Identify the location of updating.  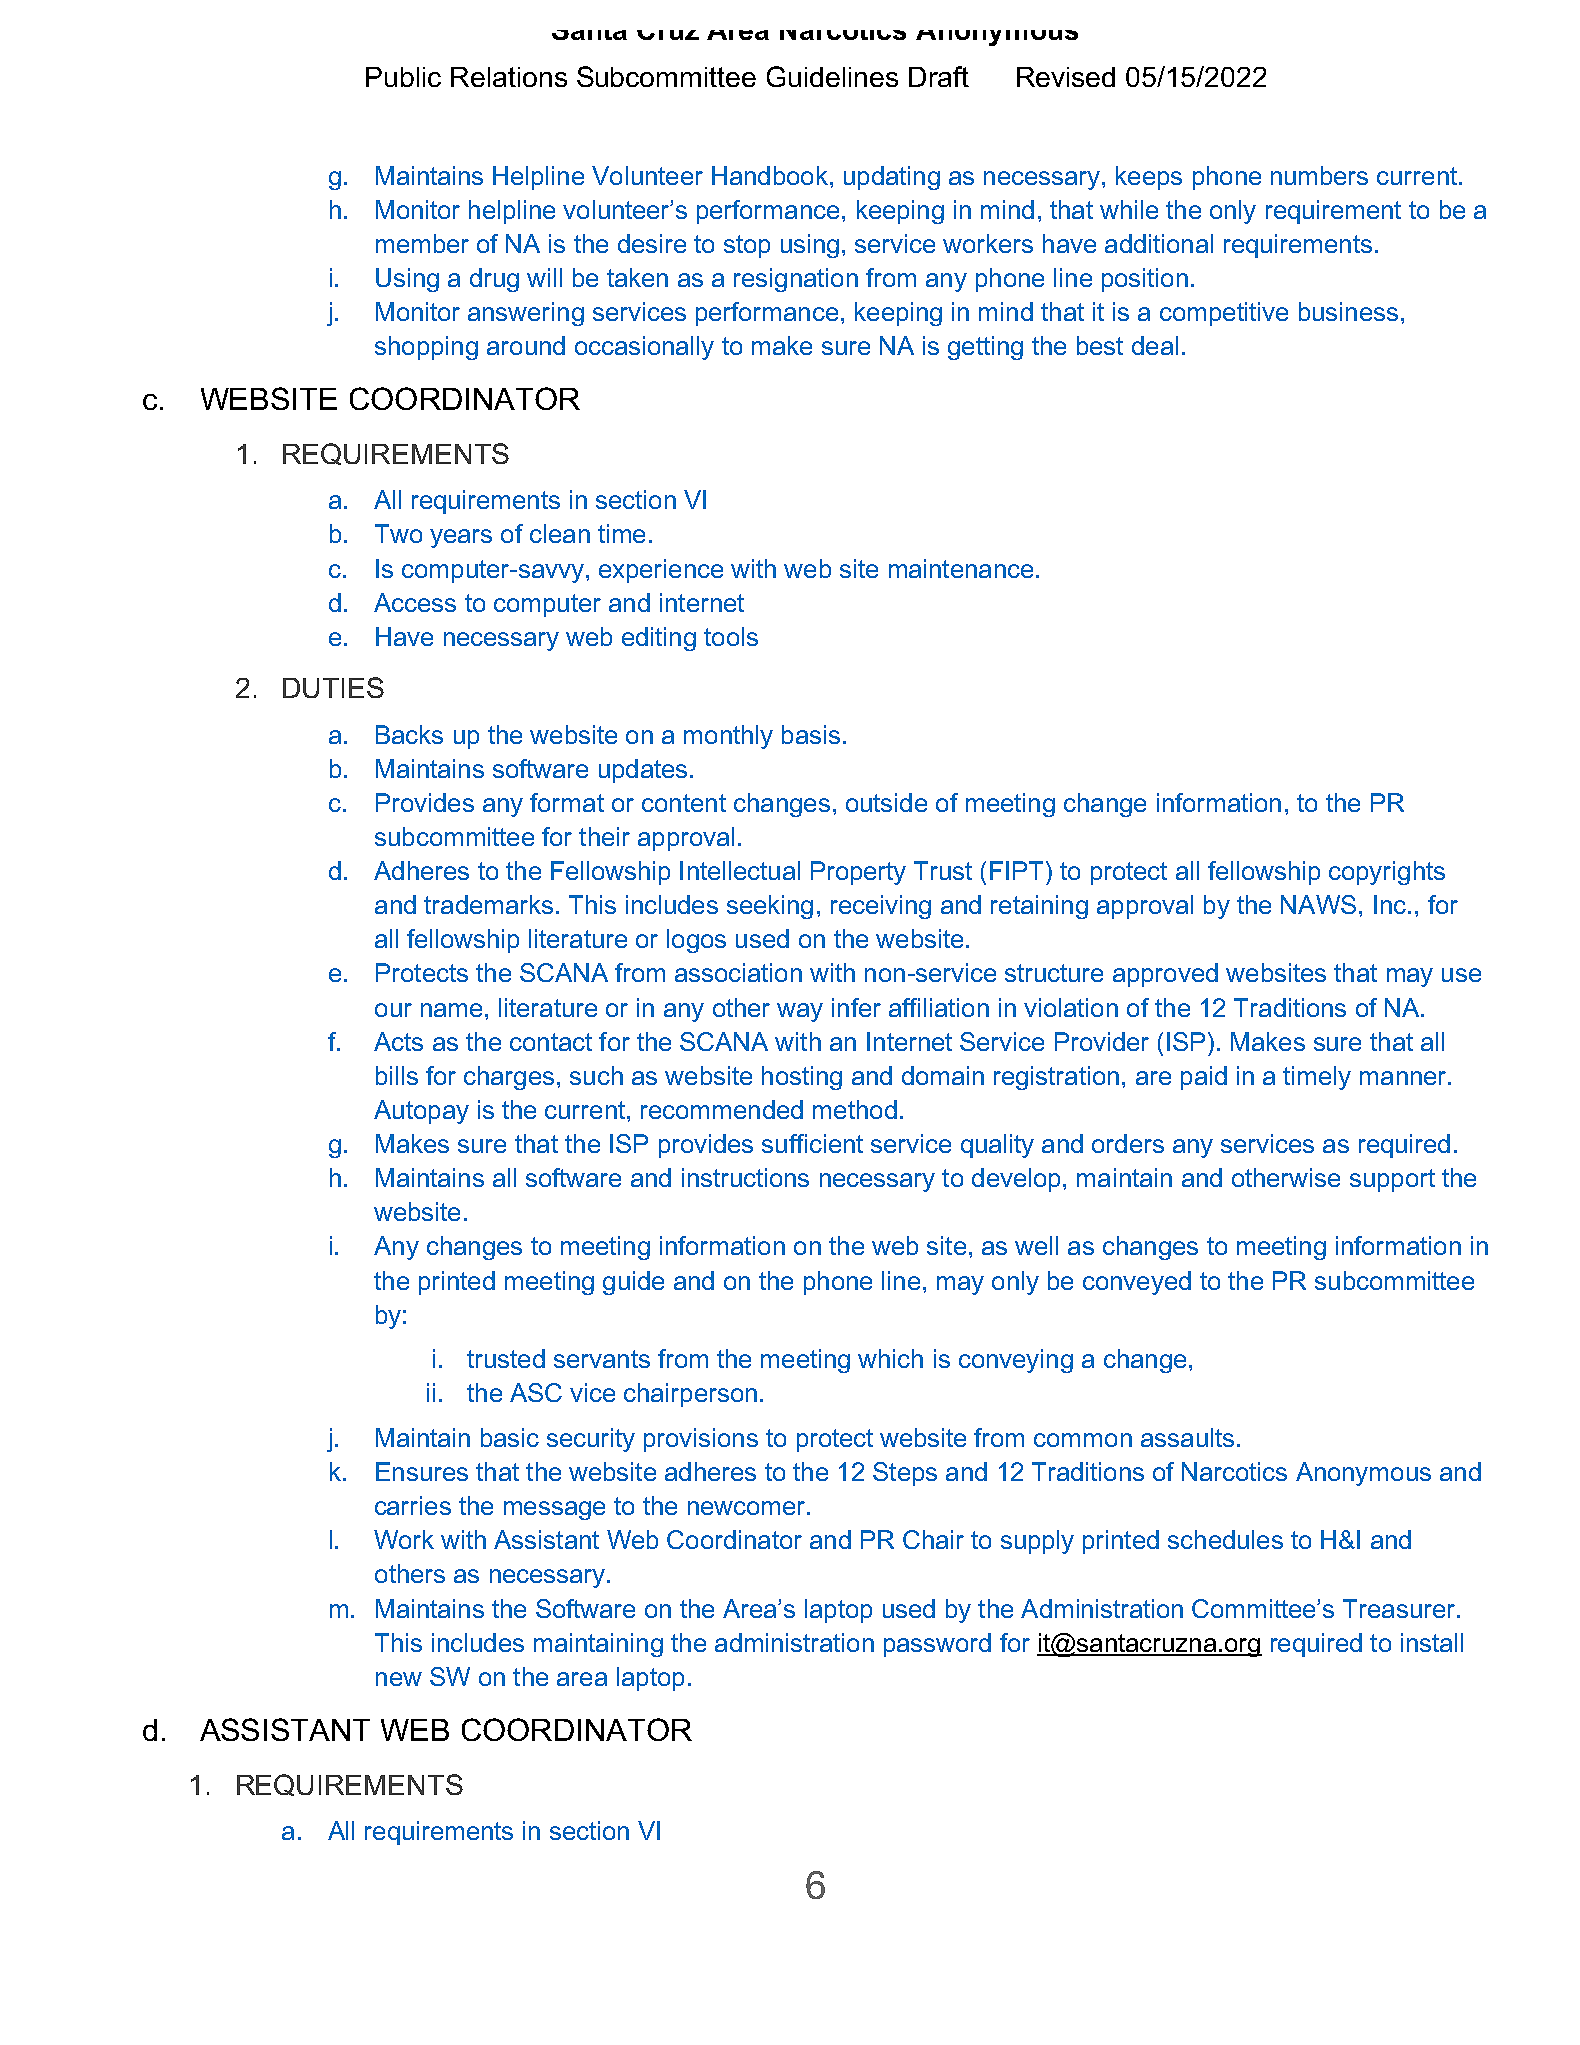
(892, 178).
